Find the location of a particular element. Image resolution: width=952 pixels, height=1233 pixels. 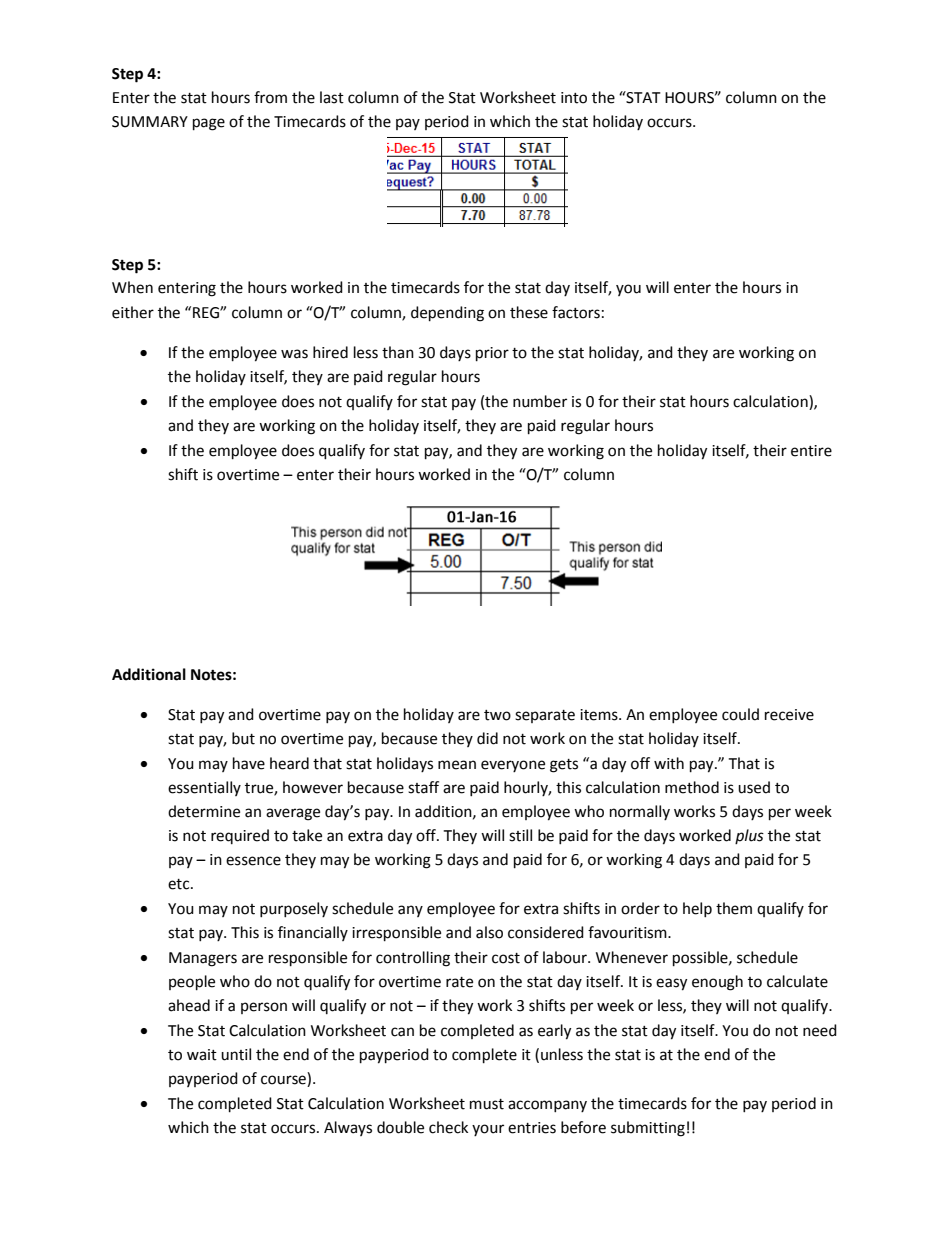

number is located at coordinates (540, 401).
